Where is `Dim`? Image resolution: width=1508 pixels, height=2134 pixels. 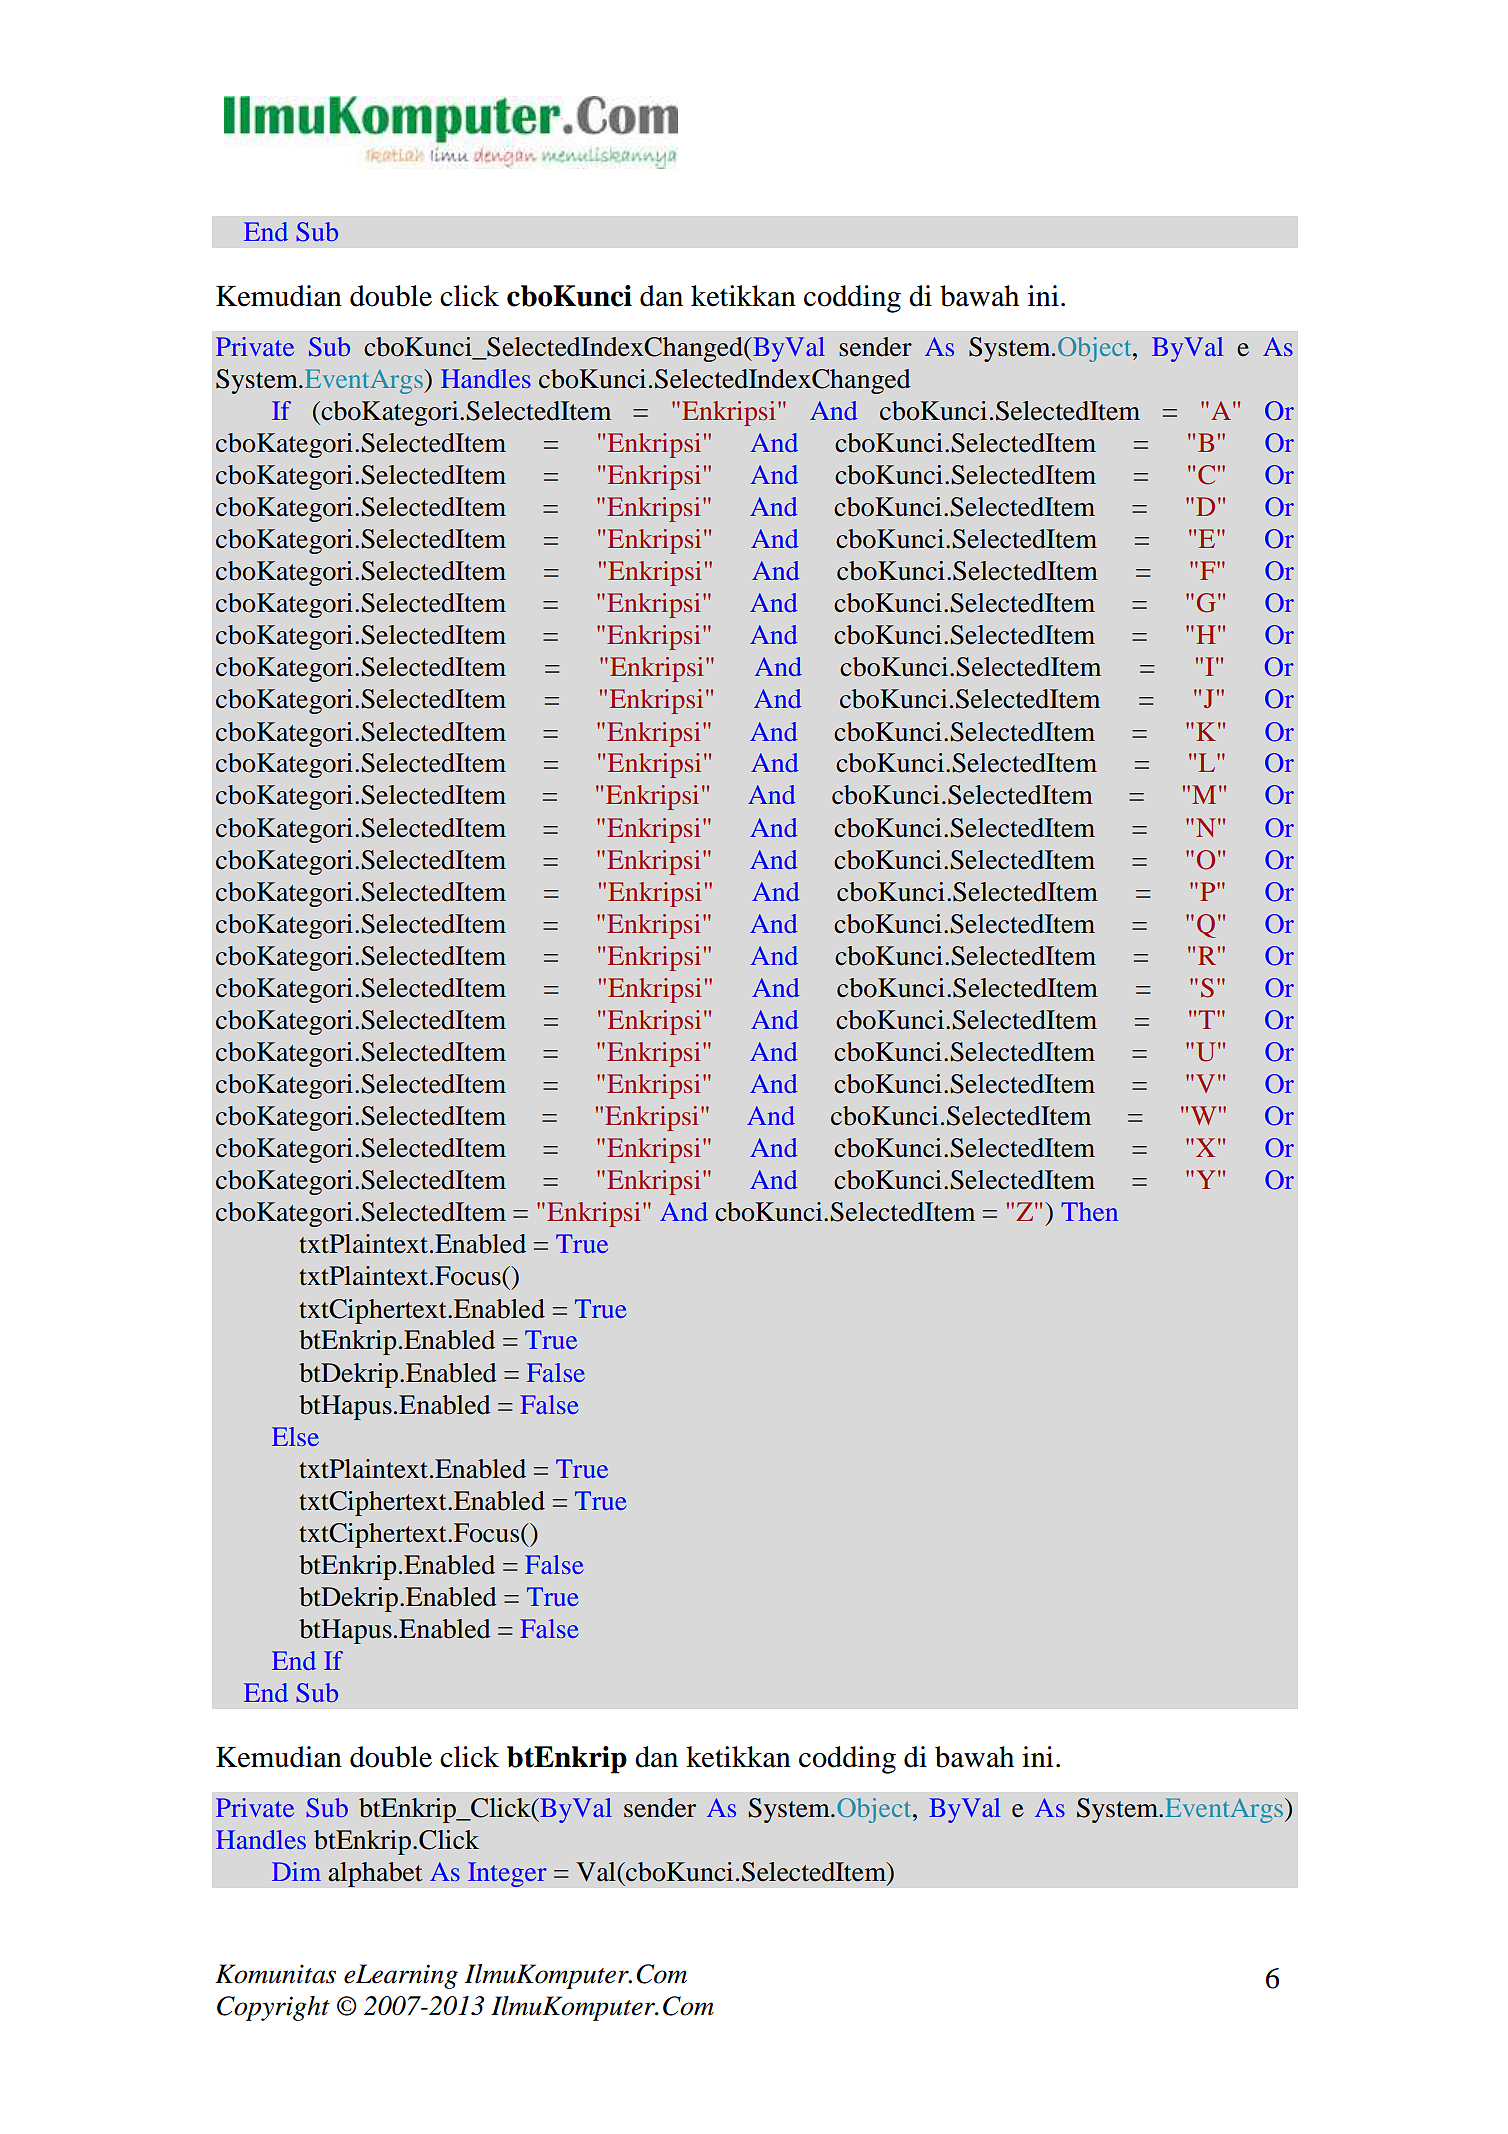 Dim is located at coordinates (296, 1871).
